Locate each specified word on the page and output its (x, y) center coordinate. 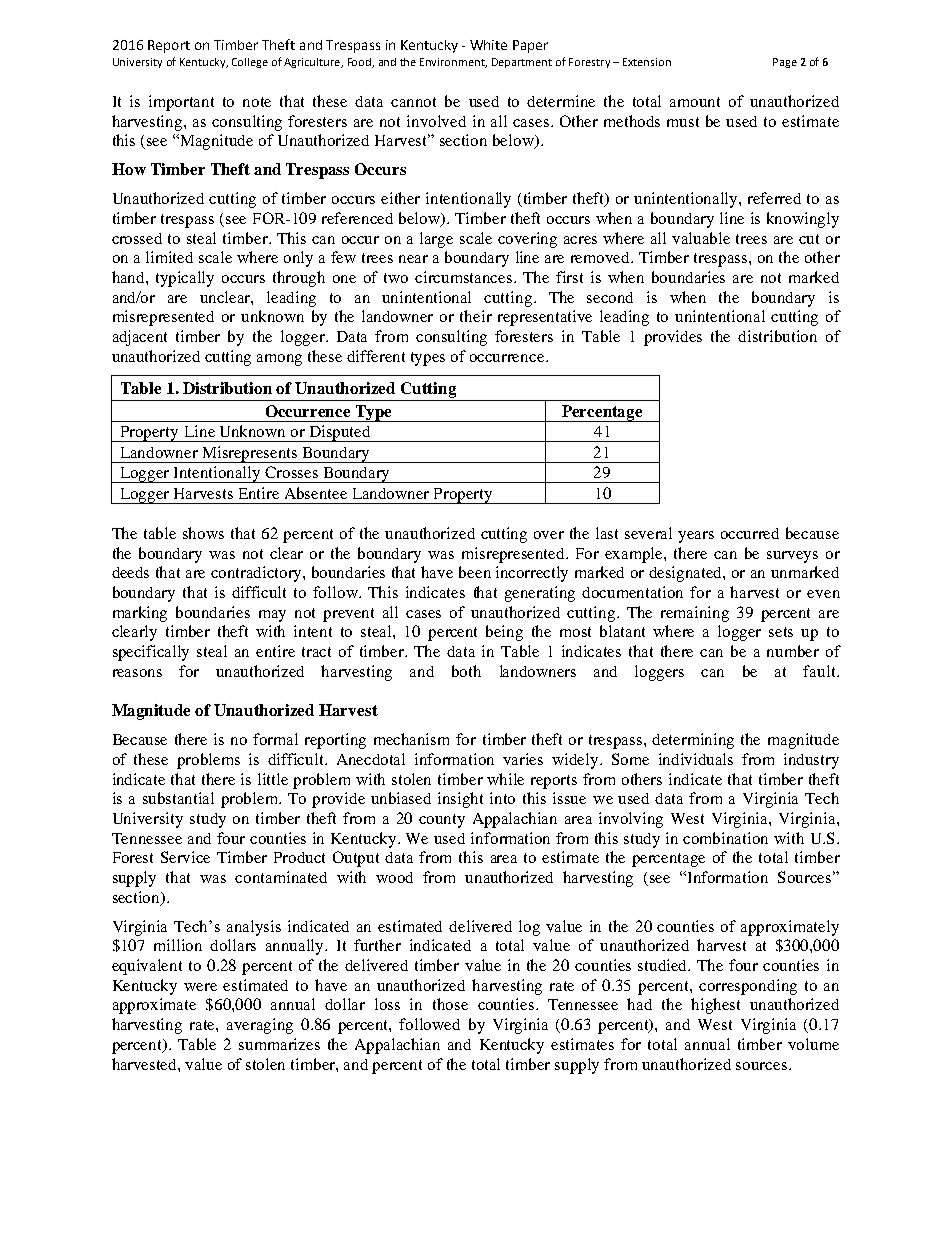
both (466, 671)
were (200, 987)
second (610, 297)
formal (275, 739)
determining (693, 741)
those (450, 1004)
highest (715, 1006)
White (488, 45)
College (250, 63)
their (476, 316)
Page (785, 63)
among (279, 360)
